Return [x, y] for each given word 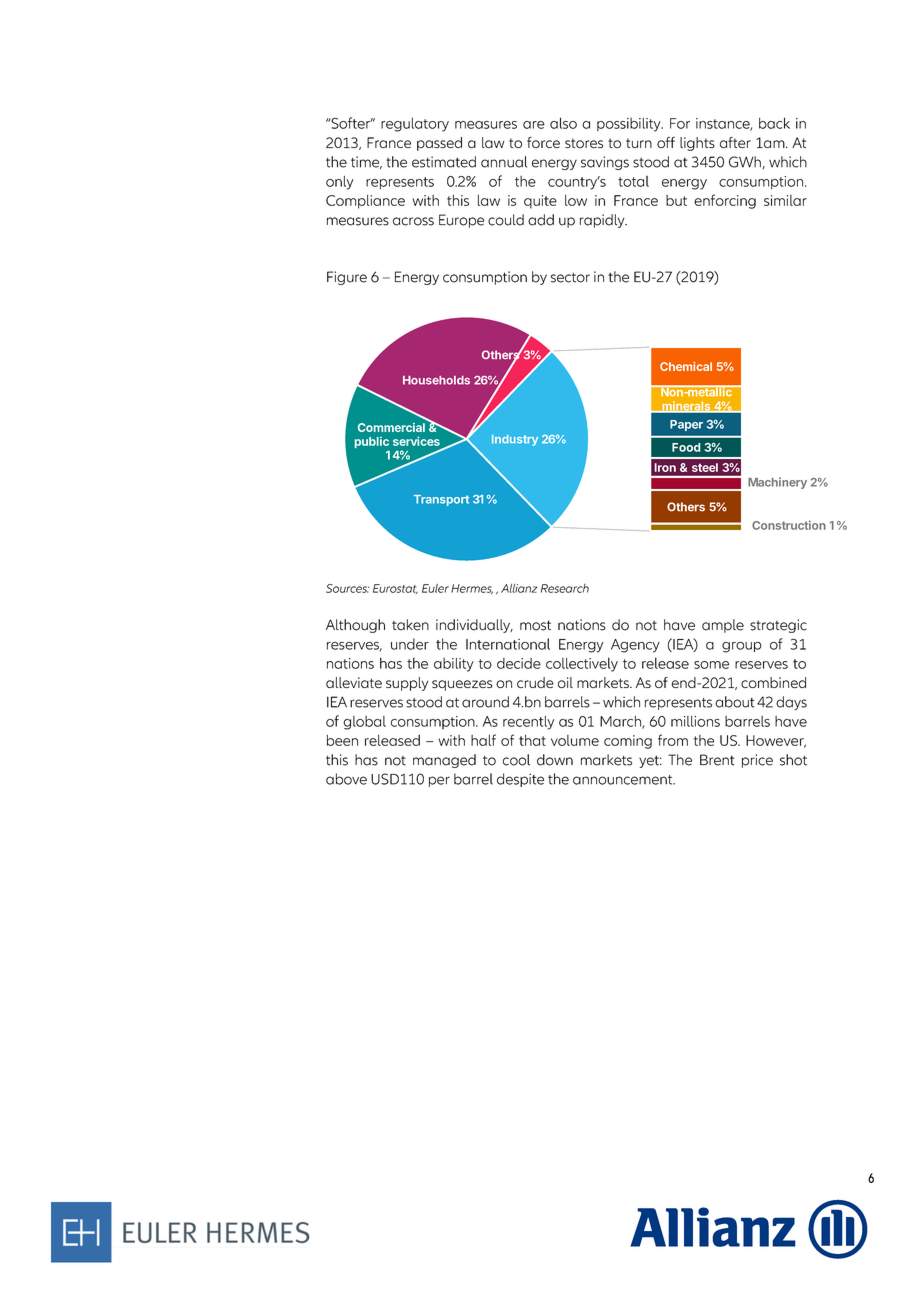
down [555, 760]
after [735, 142]
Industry [515, 440]
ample [723, 626]
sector [570, 278]
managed [444, 761]
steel [705, 467]
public [372, 442]
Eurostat [395, 589]
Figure [347, 278]
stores [584, 143]
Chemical [686, 366]
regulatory [415, 125]
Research [565, 588]
